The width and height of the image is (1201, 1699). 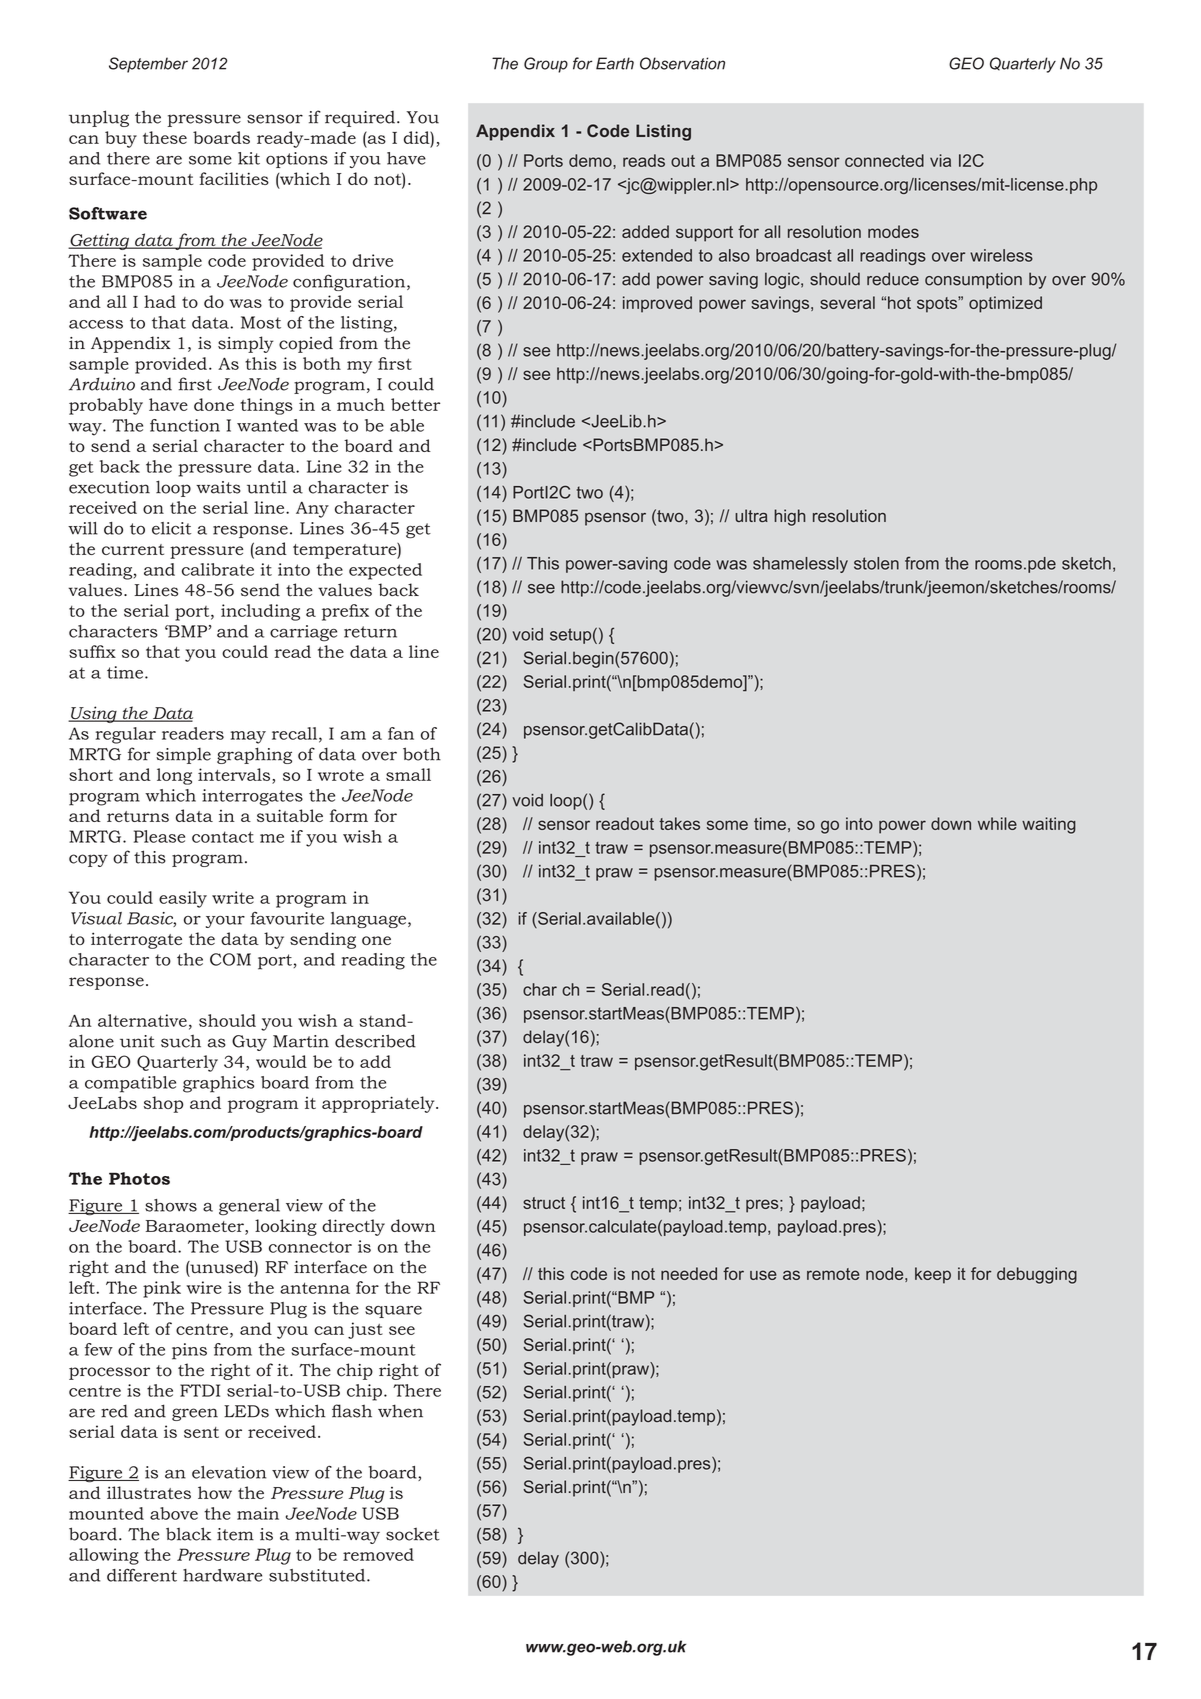 What do you see at coordinates (546, 65) in the image?
I see `Group` at bounding box center [546, 65].
